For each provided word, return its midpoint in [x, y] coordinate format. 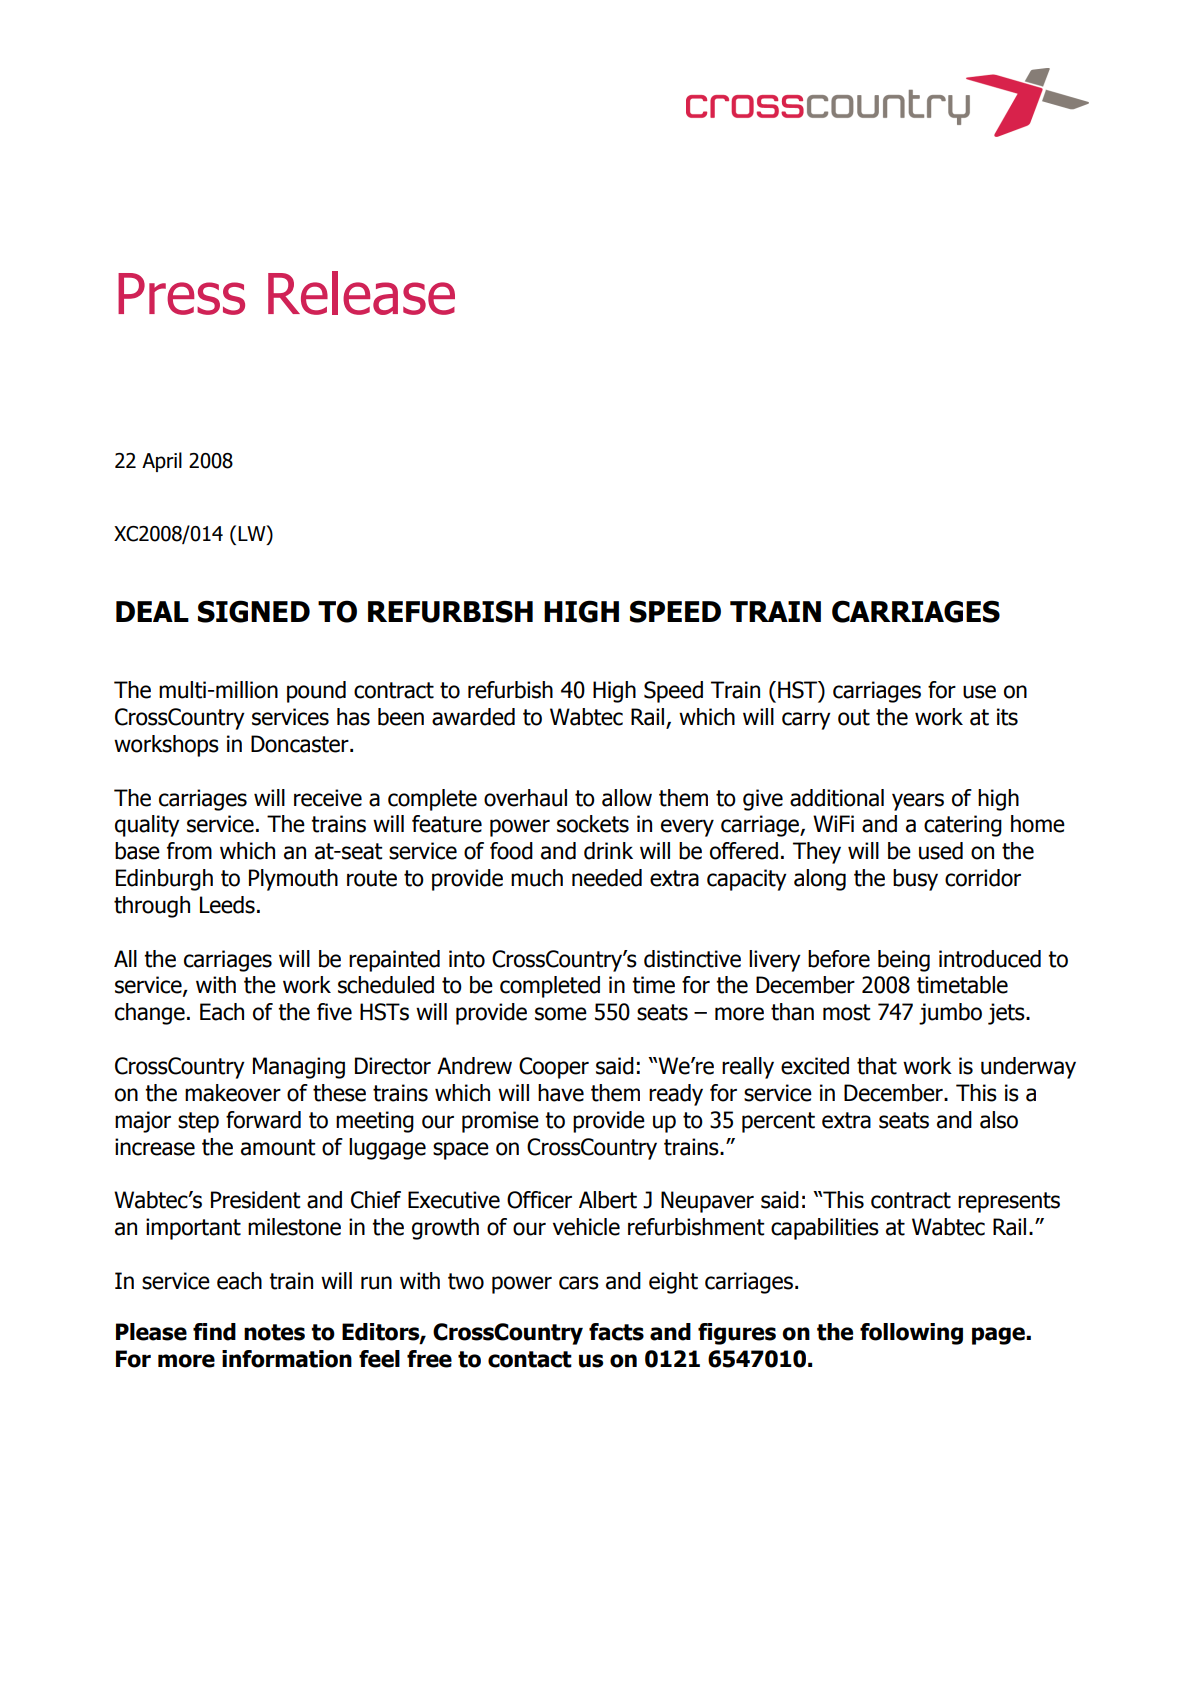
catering [963, 826]
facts [616, 1332]
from [189, 851]
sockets [593, 824]
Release [361, 293]
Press [181, 294]
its [1007, 717]
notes [274, 1332]
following [911, 1334]
